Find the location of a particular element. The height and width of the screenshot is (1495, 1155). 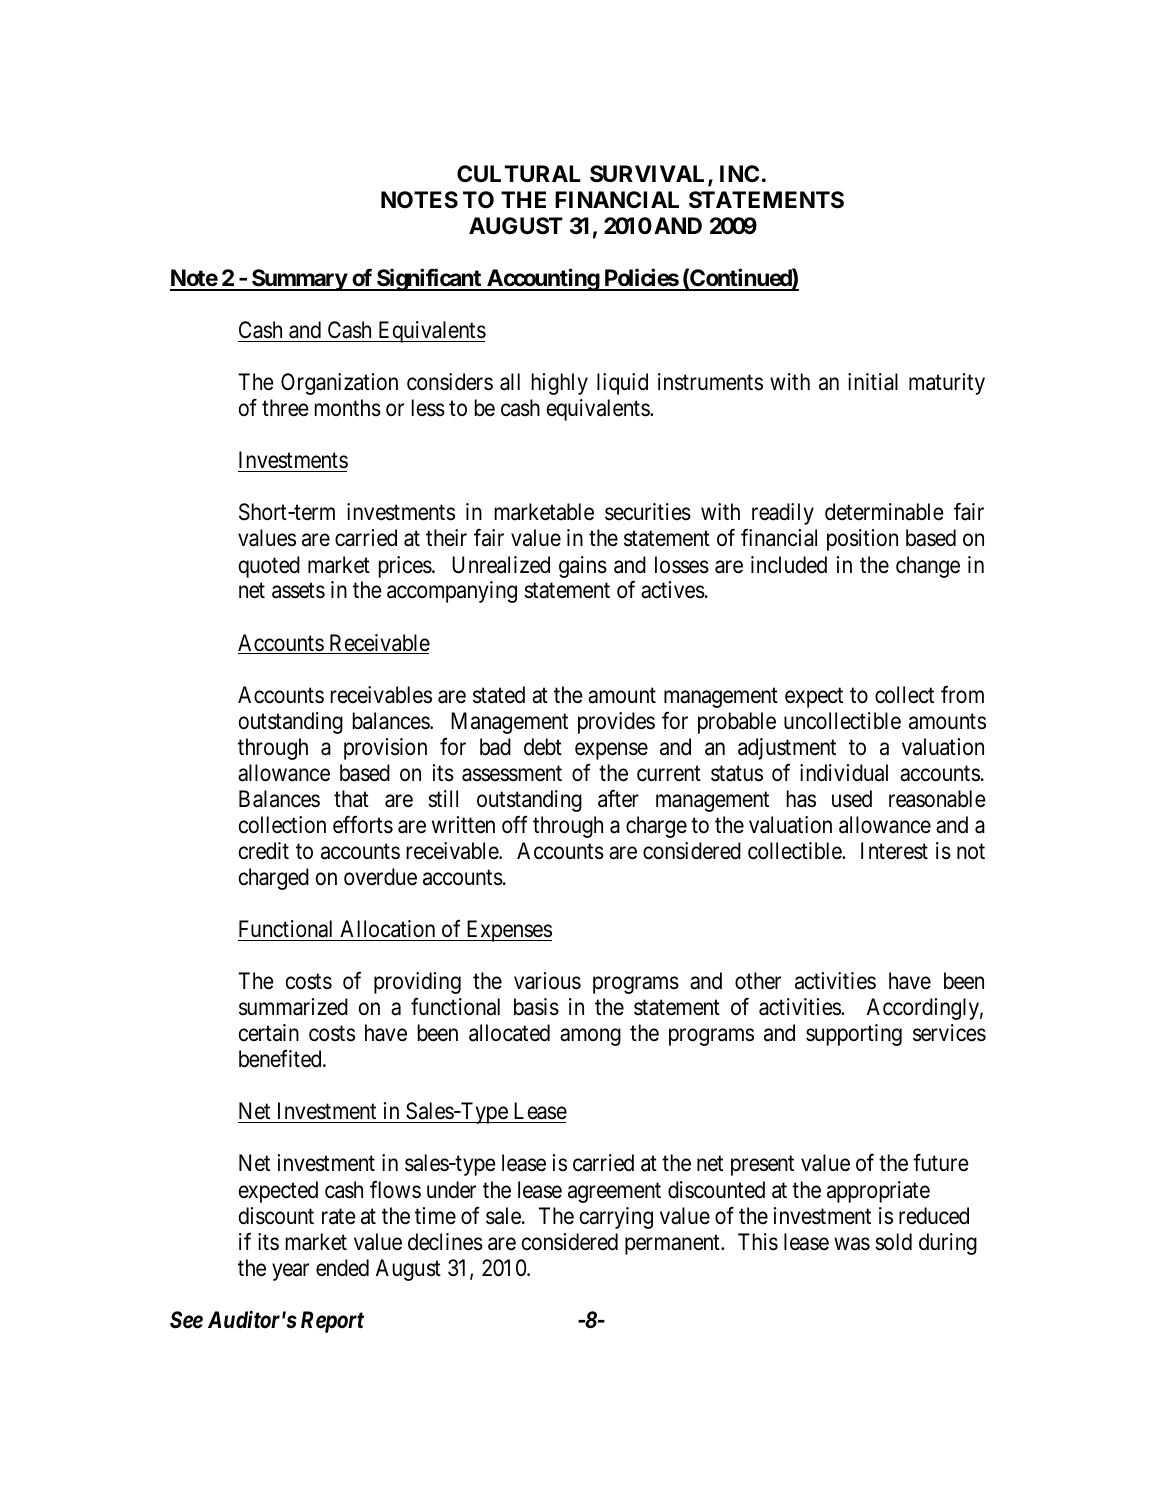

year is located at coordinates (290, 1272).
